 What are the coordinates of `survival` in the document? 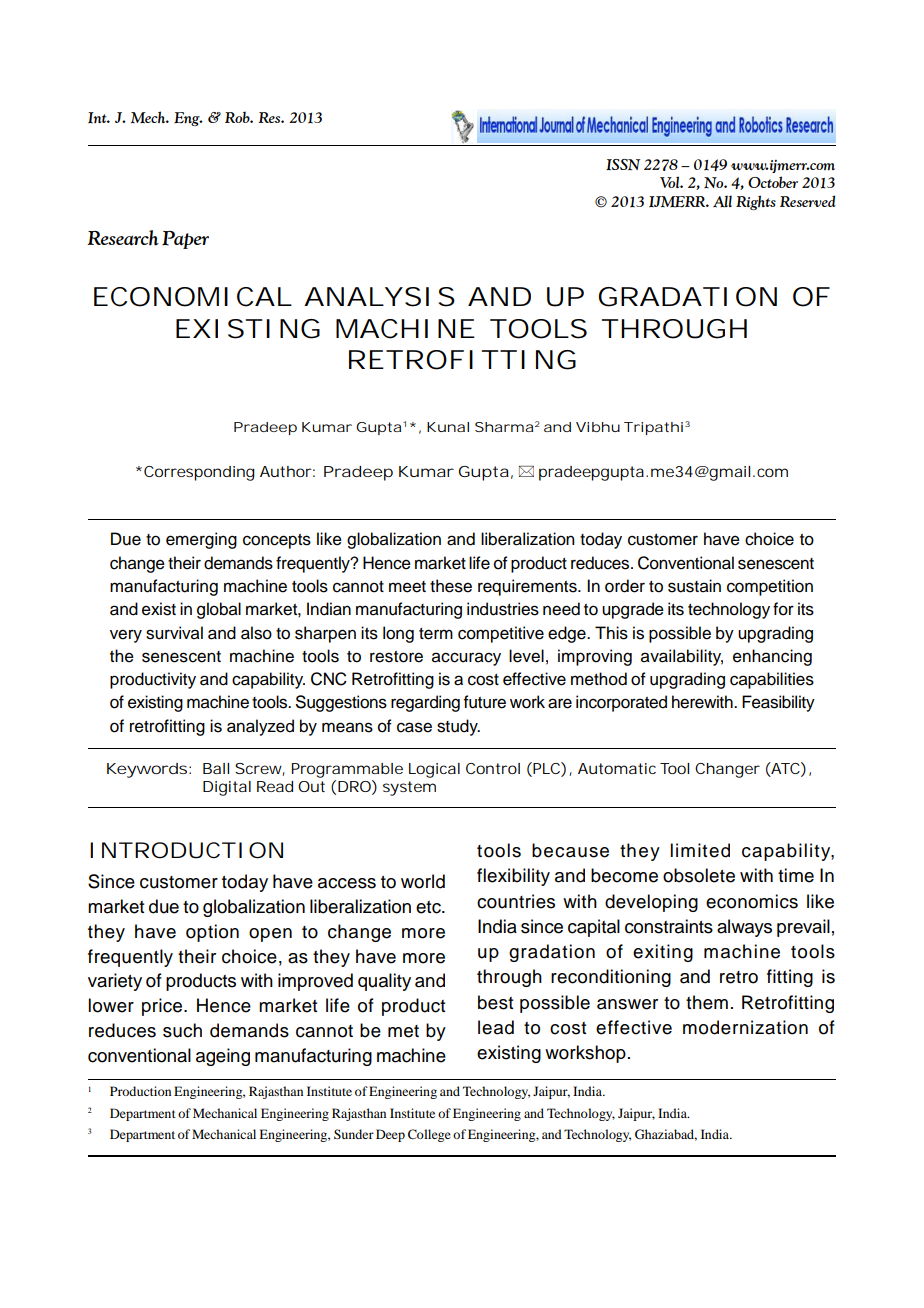 It's located at (174, 633).
